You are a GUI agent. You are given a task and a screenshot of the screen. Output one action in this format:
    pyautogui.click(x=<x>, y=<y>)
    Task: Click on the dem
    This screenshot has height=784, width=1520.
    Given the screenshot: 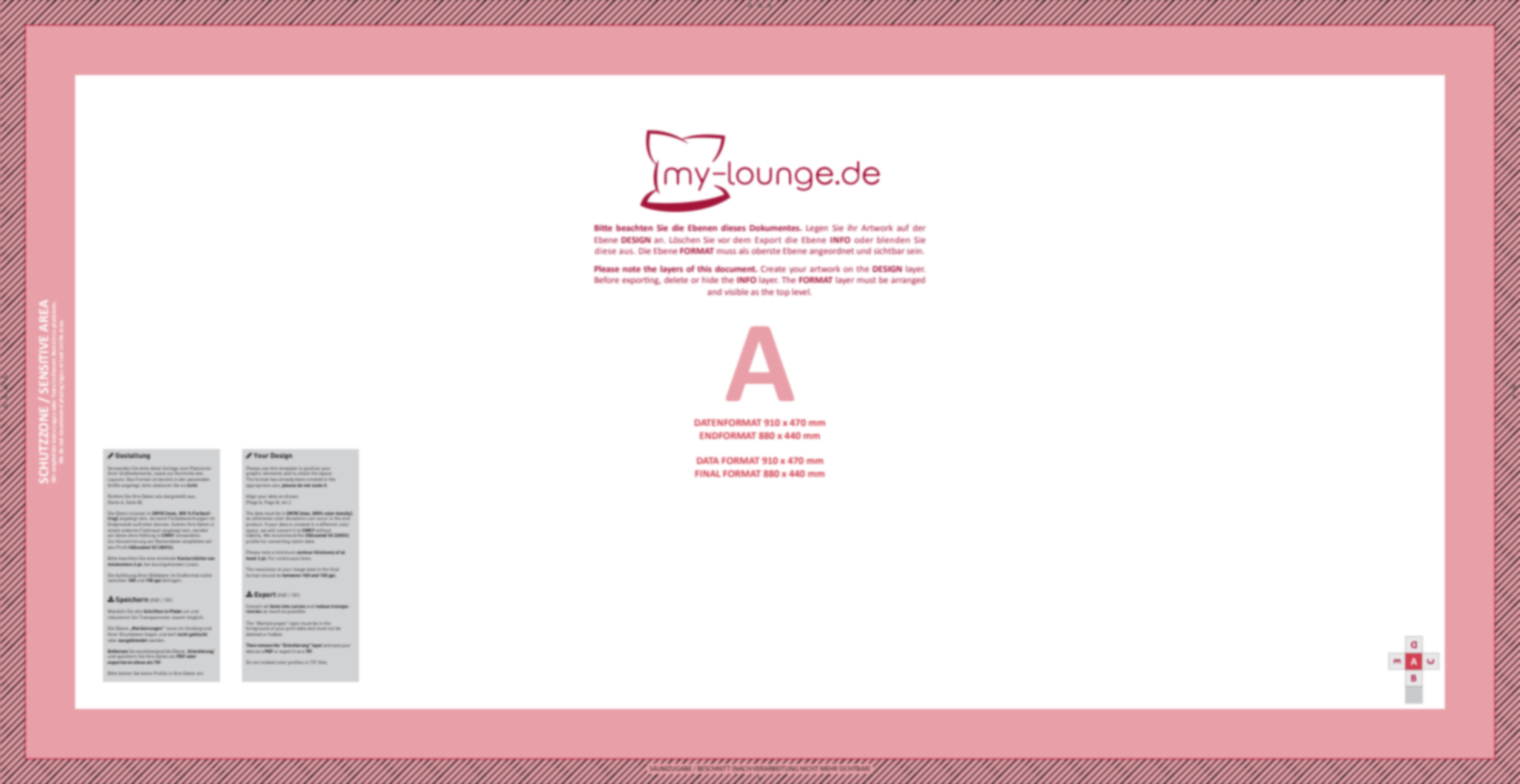 What is the action you would take?
    pyautogui.click(x=742, y=240)
